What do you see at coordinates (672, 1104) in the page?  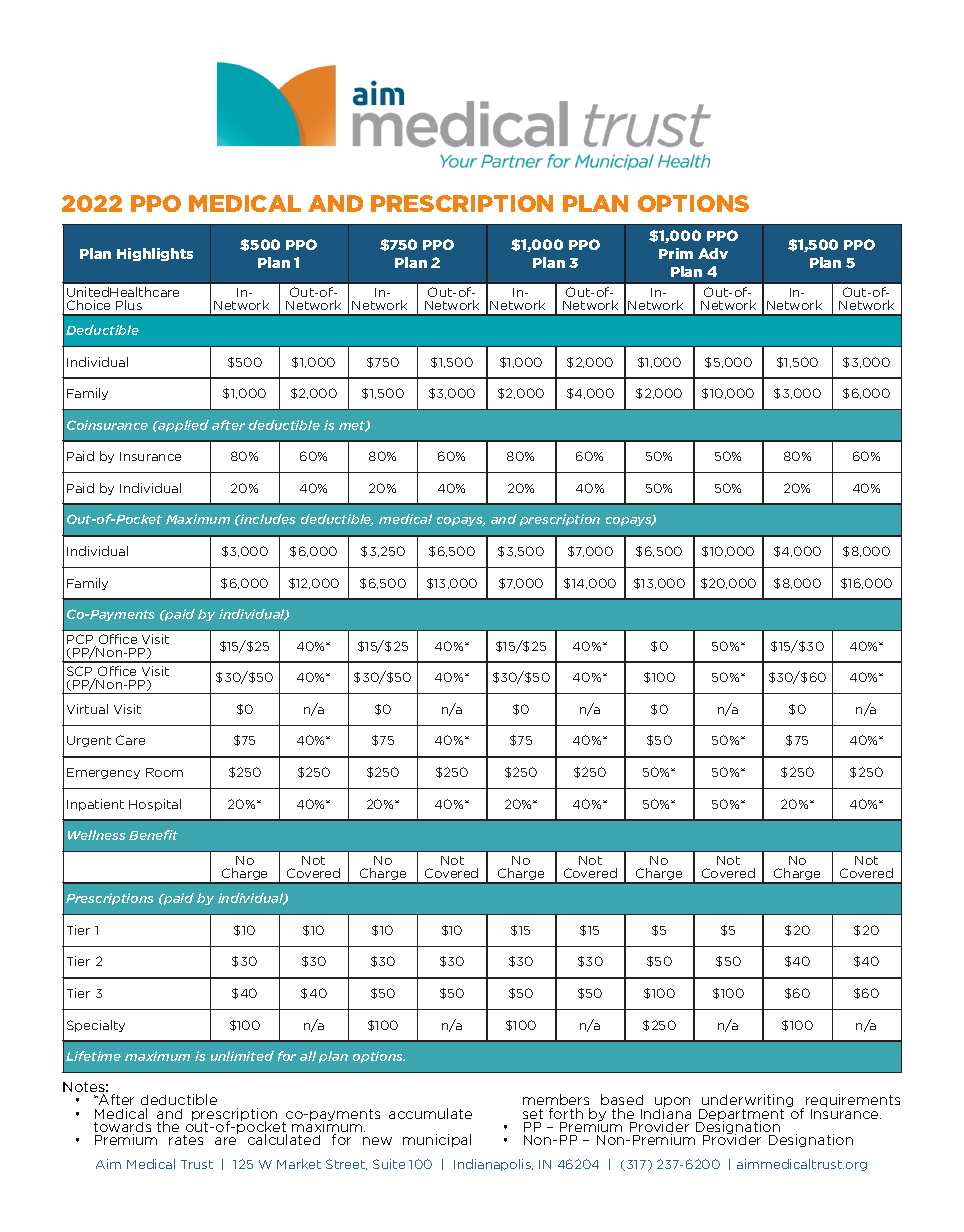 I see `upon` at bounding box center [672, 1104].
